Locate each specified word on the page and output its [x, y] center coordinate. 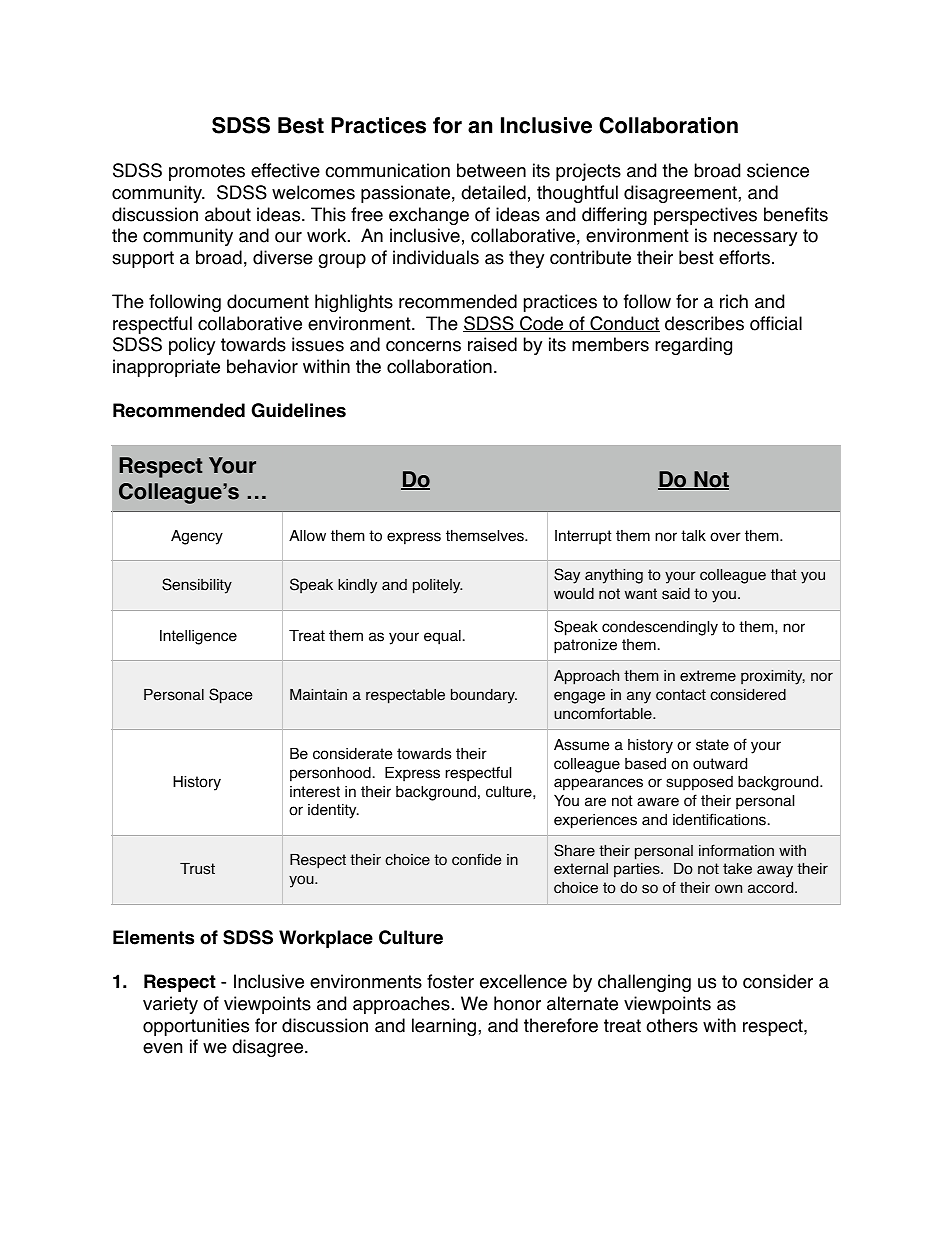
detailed [493, 192]
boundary [484, 696]
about [228, 214]
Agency [197, 537]
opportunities [196, 1027]
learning [444, 1027]
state [712, 745]
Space [230, 696]
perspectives [705, 216]
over [725, 537]
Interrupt [583, 537]
